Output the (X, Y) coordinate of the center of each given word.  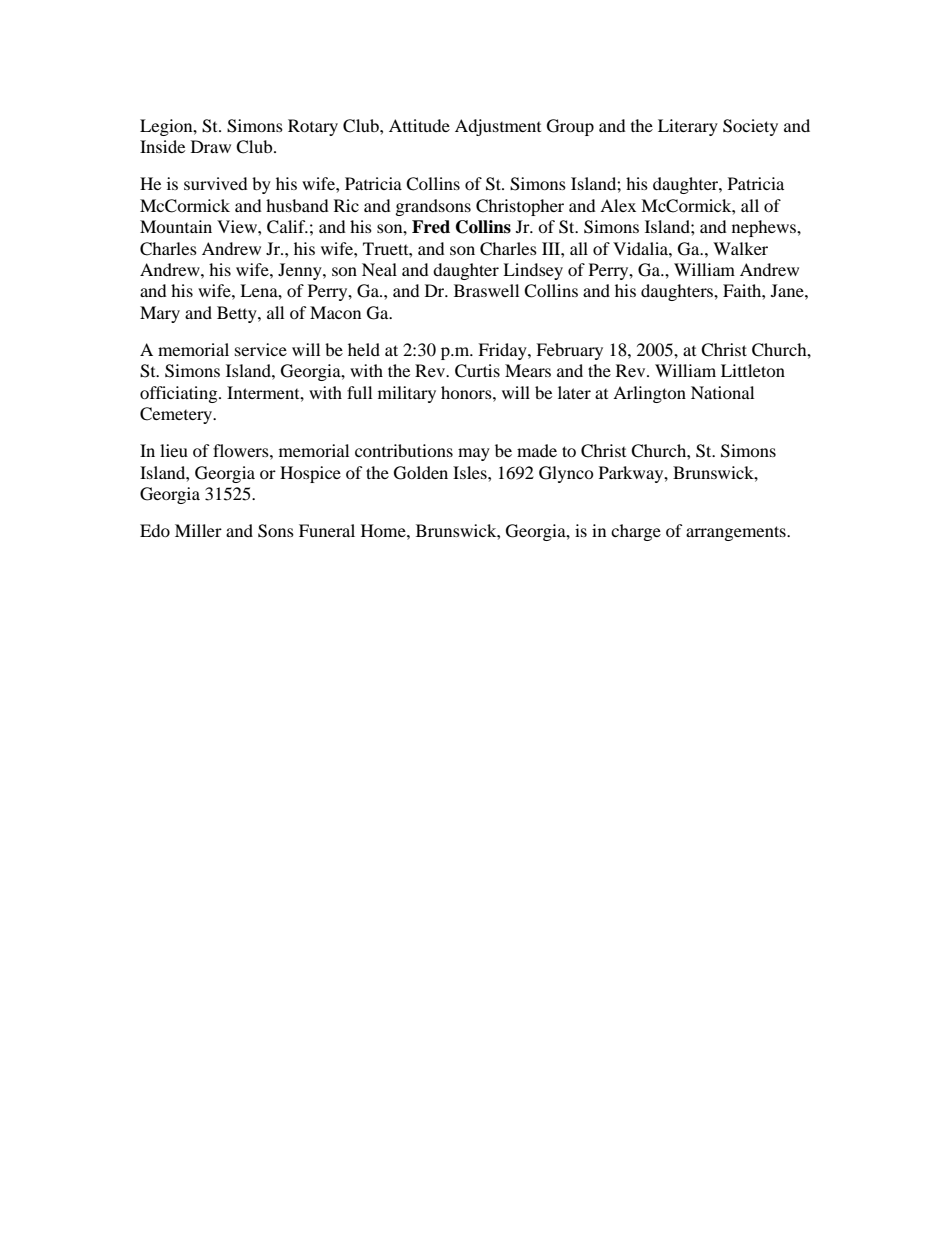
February (569, 351)
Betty (238, 314)
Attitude (419, 125)
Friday (503, 351)
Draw (211, 146)
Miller (198, 530)
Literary (688, 127)
